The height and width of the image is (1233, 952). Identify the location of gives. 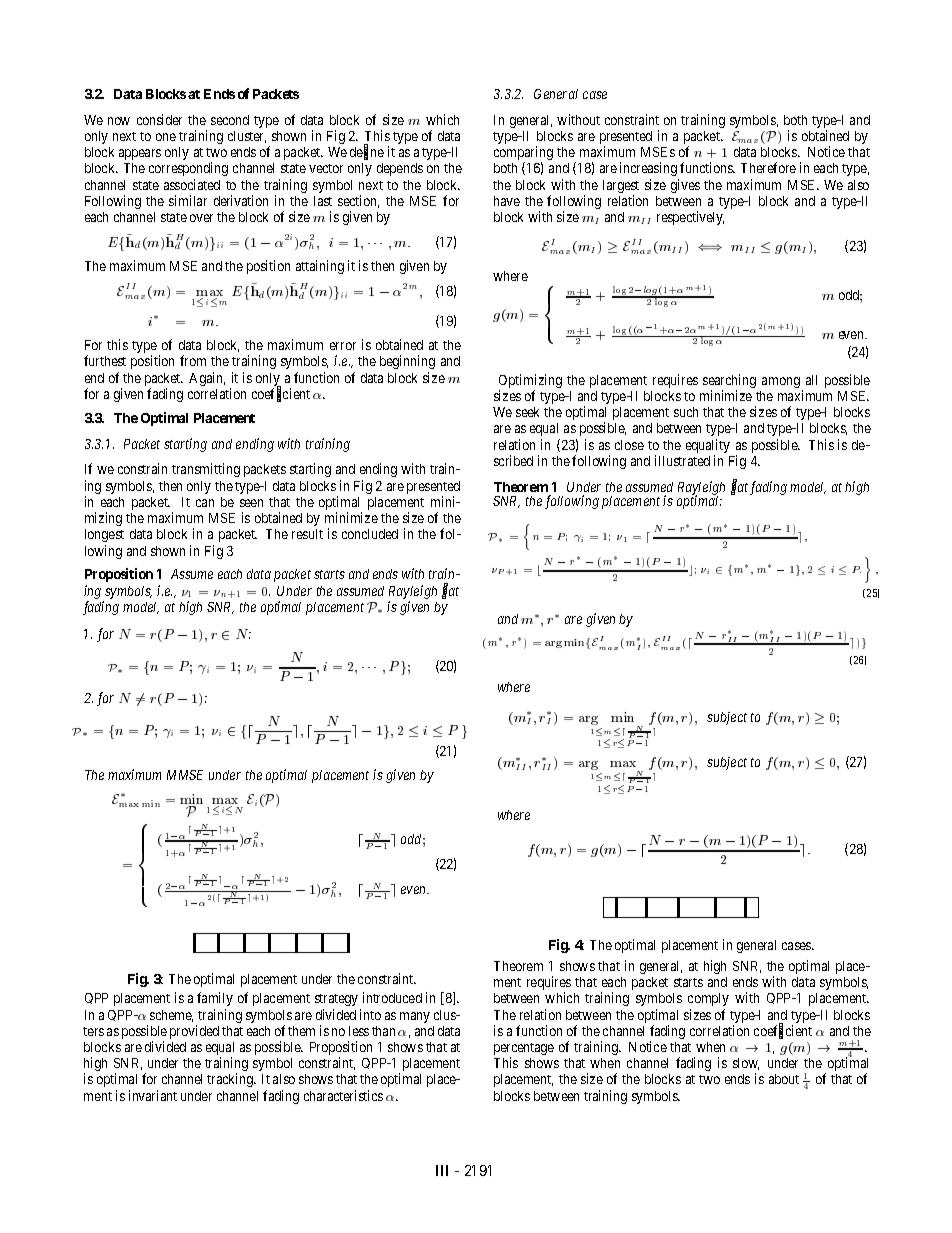
(685, 186).
